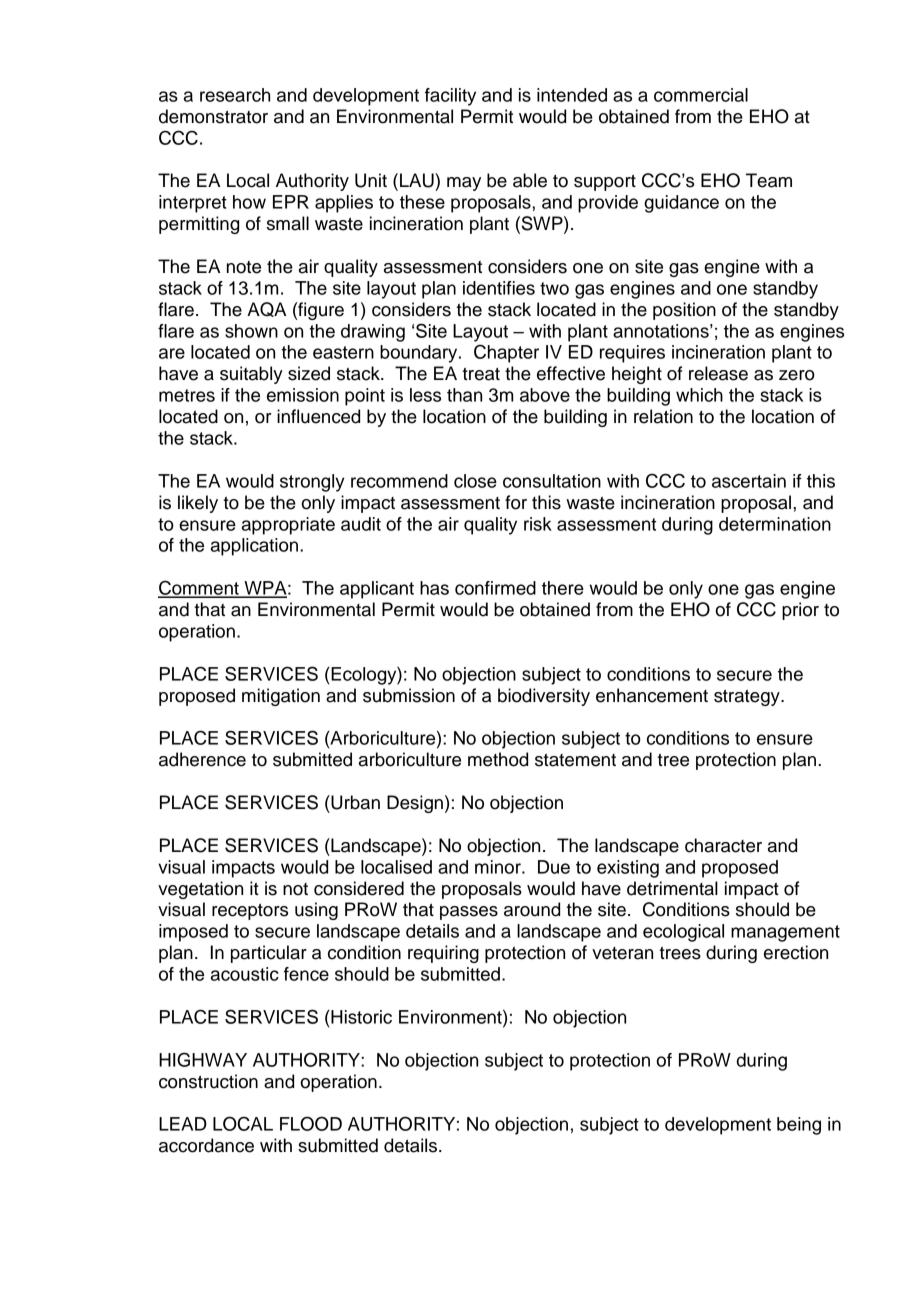 The image size is (924, 1308). Describe the element at coordinates (799, 1126) in the image. I see `being` at that location.
